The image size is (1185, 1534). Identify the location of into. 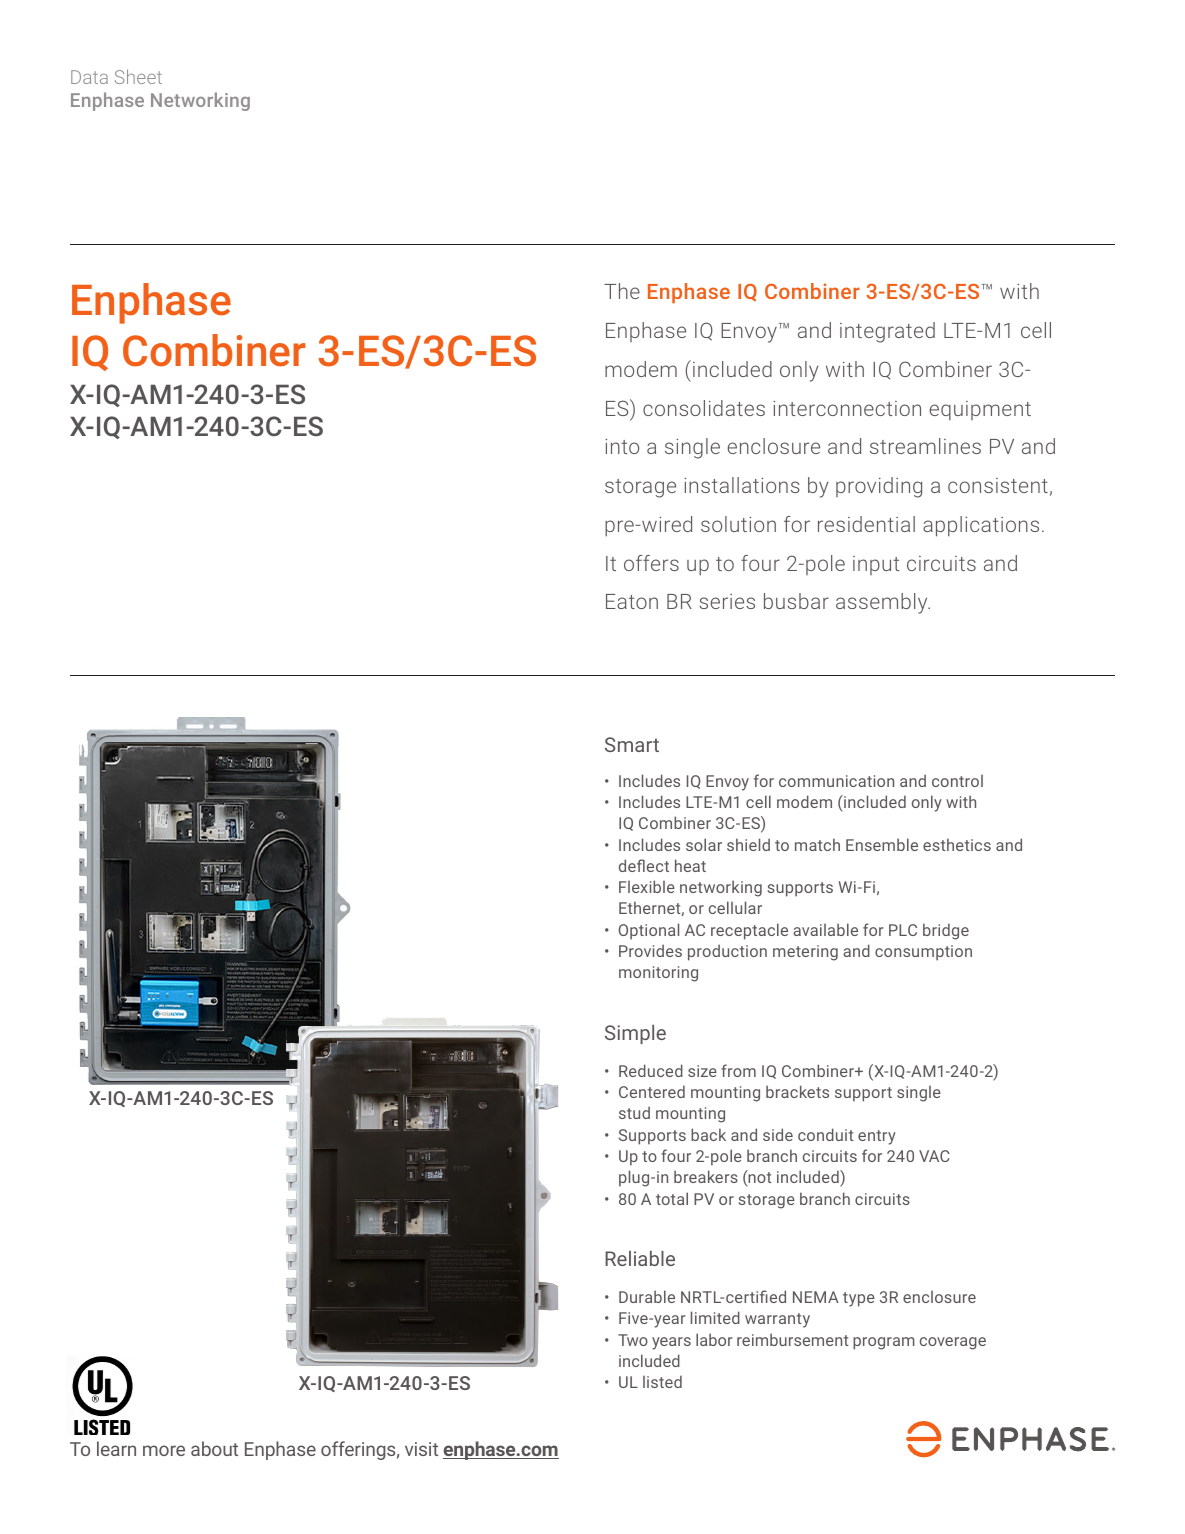
(622, 446).
